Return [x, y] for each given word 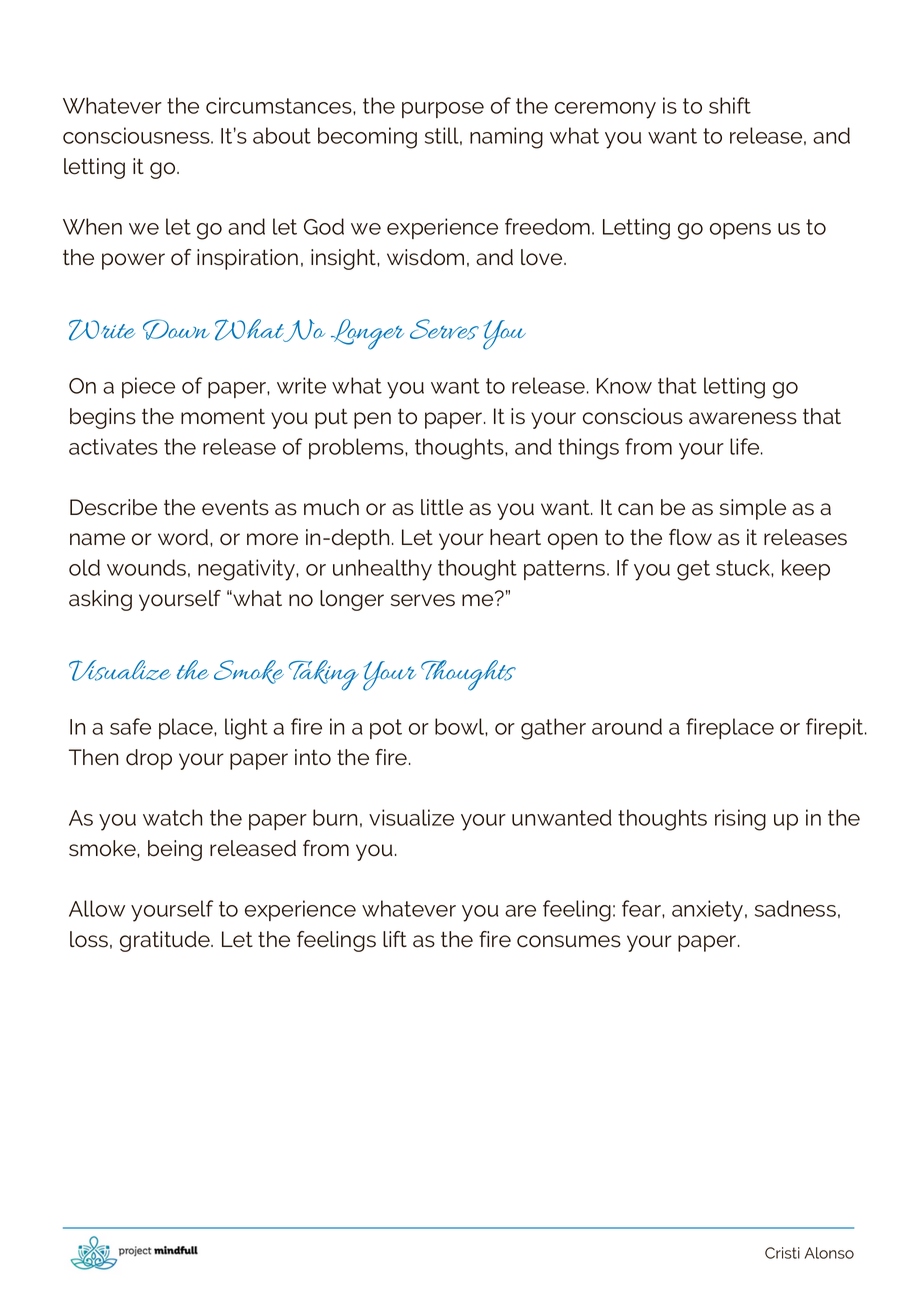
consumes [569, 941]
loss [89, 939]
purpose [443, 110]
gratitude [166, 941]
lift [395, 939]
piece [148, 387]
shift [730, 105]
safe [130, 726]
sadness [795, 908]
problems [357, 448]
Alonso [829, 1253]
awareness [743, 418]
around [627, 726]
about [282, 135]
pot [386, 729]
